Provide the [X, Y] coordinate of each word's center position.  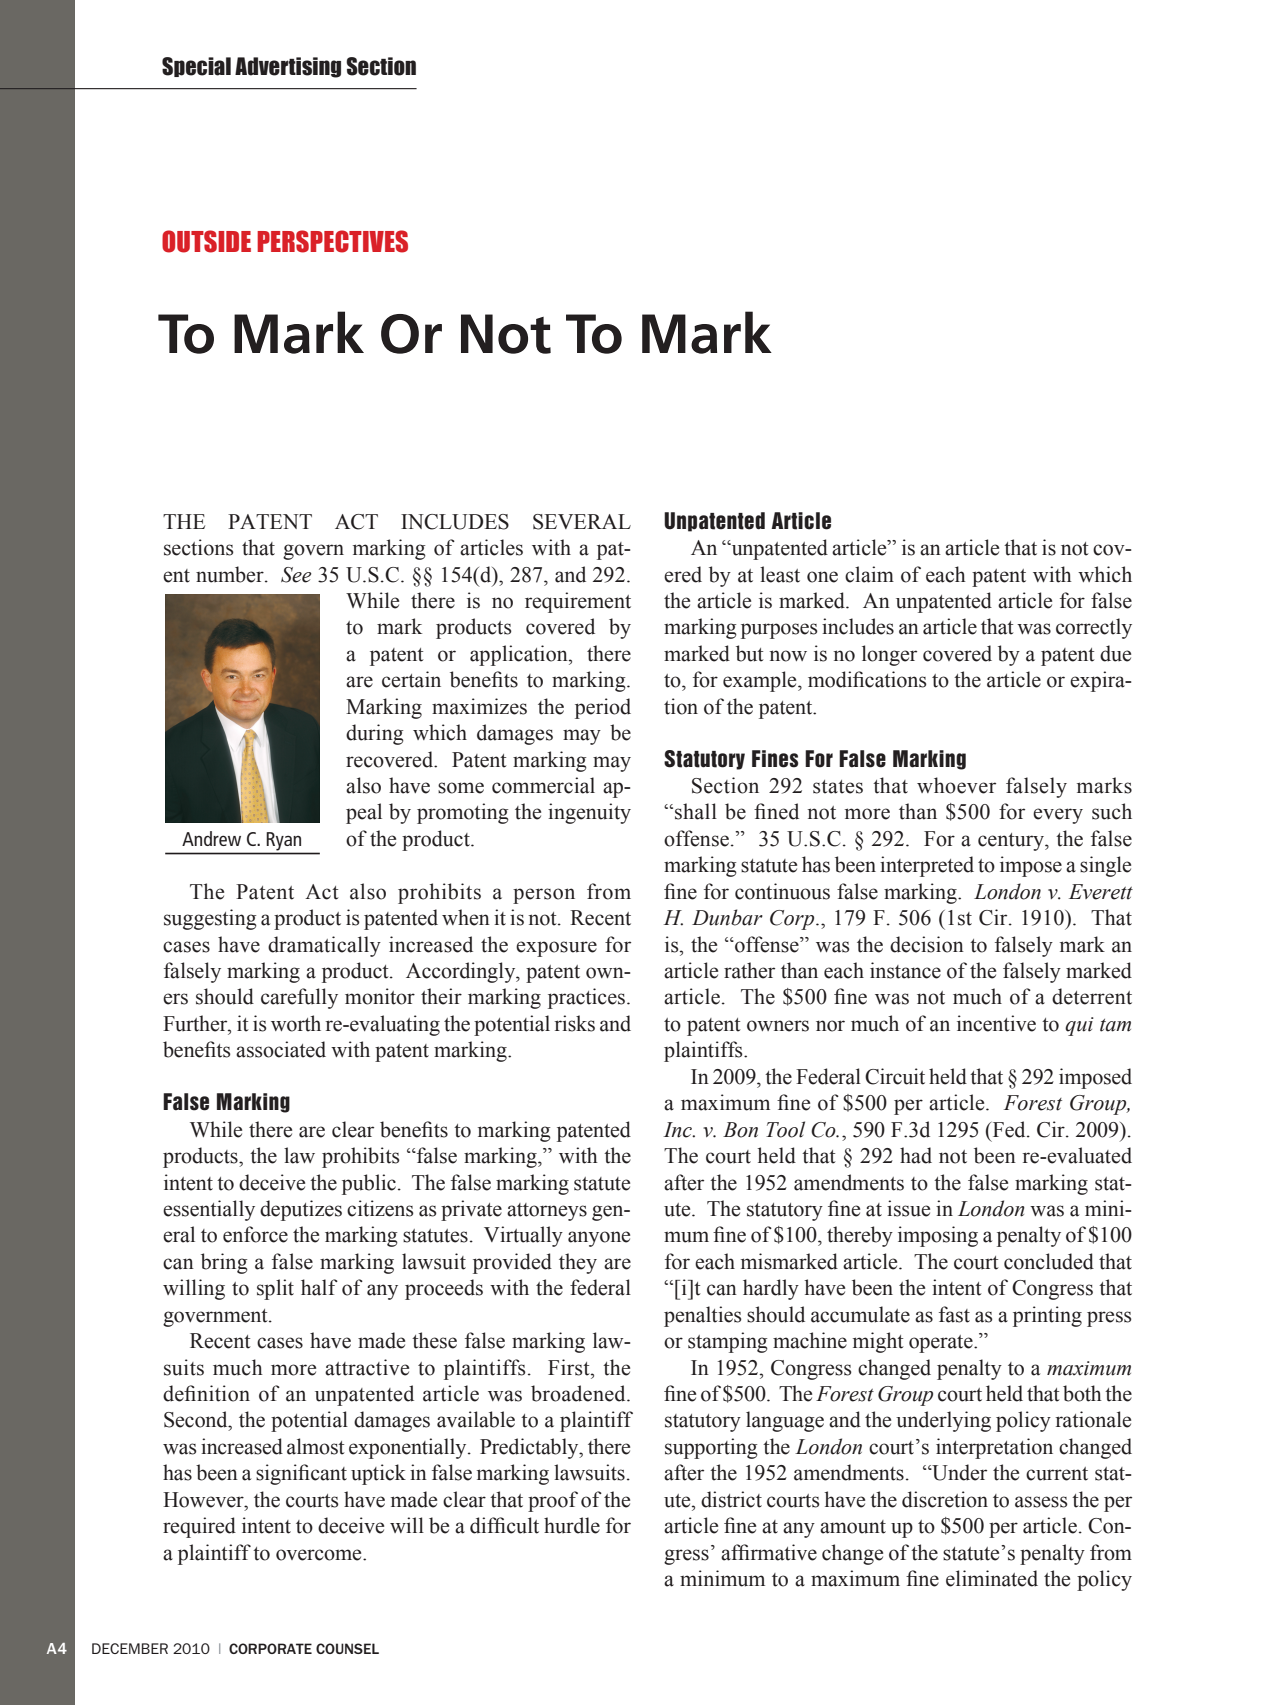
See [296, 575]
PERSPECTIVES [332, 241]
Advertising [288, 67]
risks [574, 1023]
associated [281, 1049]
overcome [320, 1555]
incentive [996, 1023]
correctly [1094, 628]
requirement [578, 602]
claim [869, 574]
